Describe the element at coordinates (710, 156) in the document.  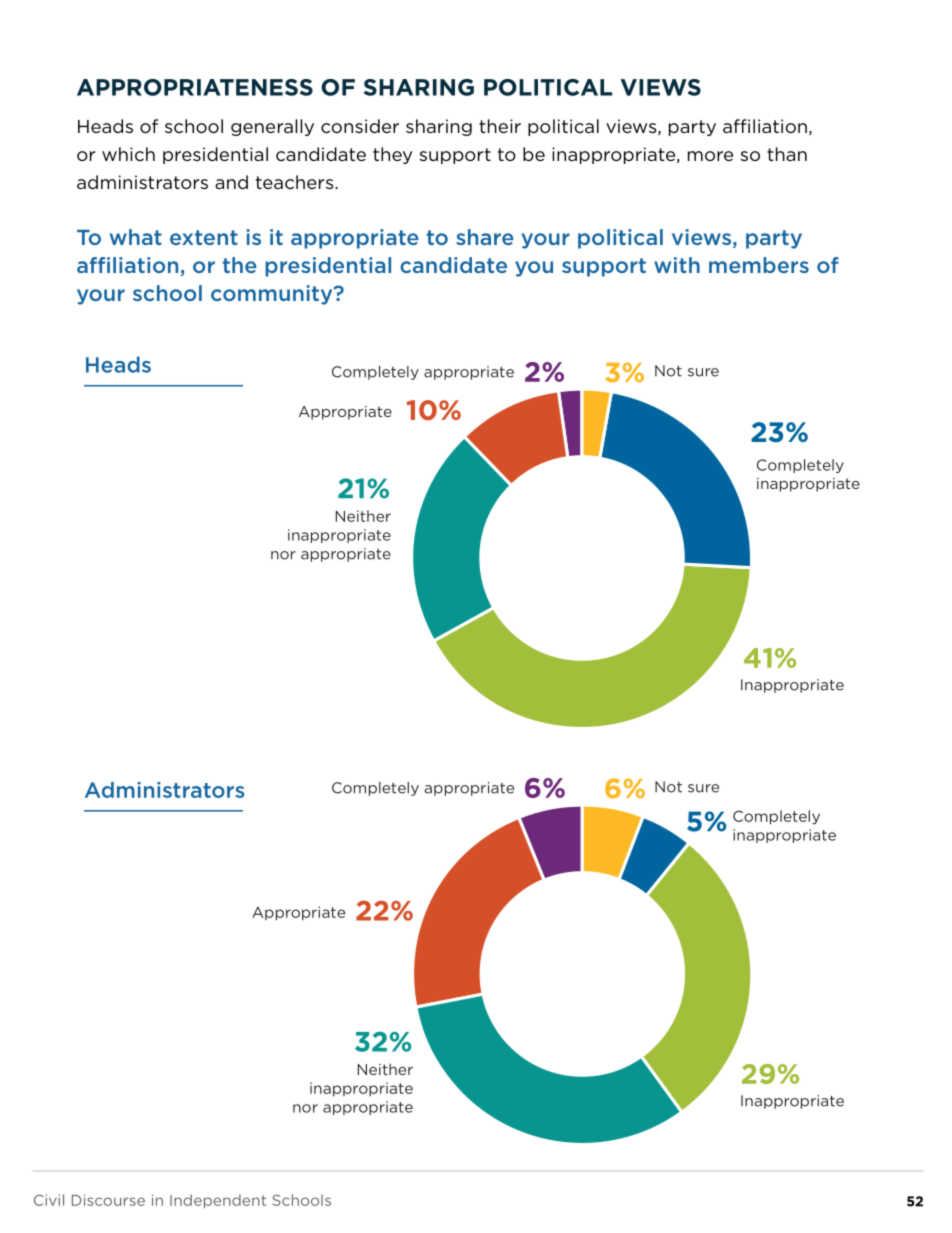
I see `more` at that location.
